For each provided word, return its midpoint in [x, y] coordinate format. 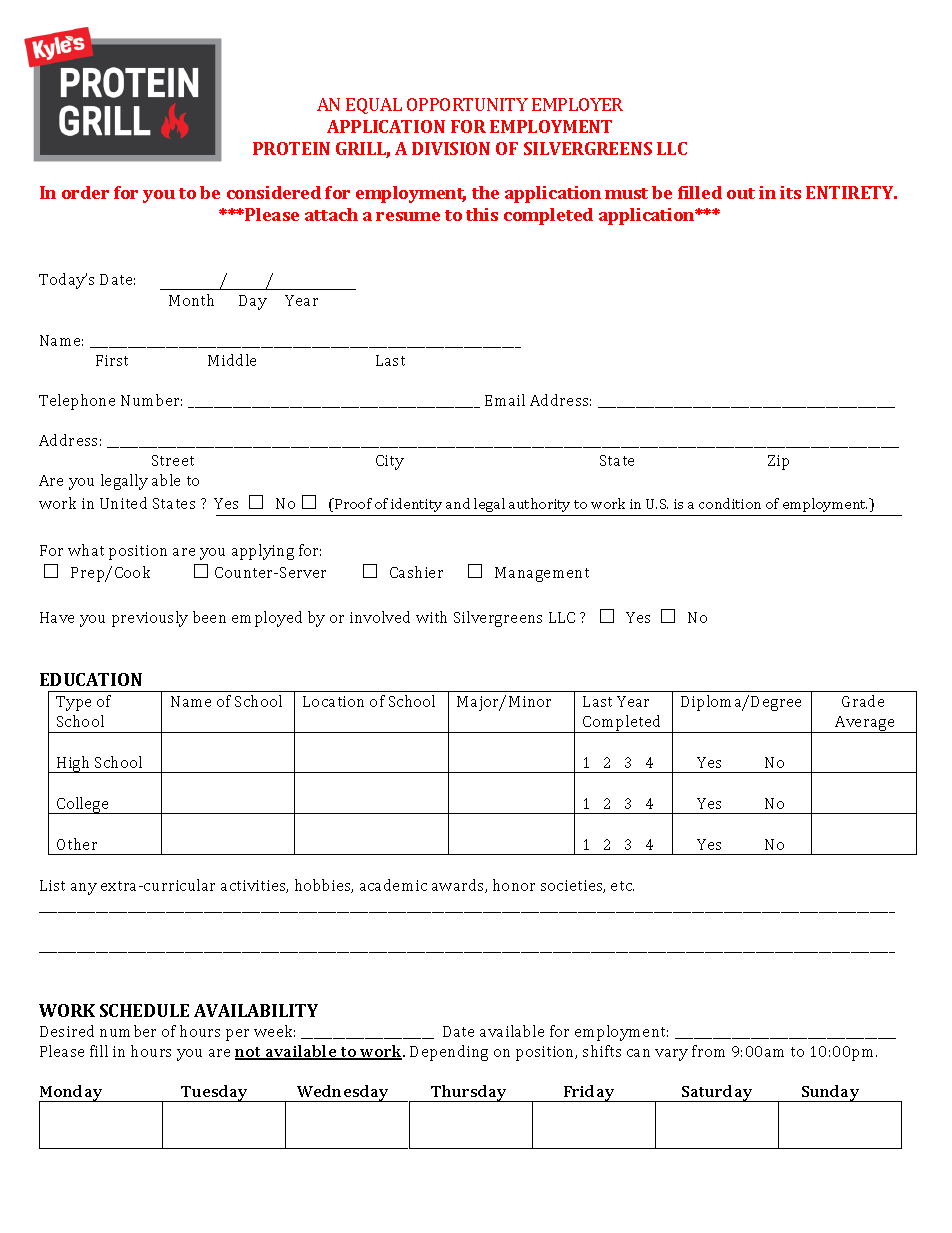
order [85, 192]
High [74, 764]
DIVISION [451, 148]
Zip [778, 462]
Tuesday [215, 1093]
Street [173, 460]
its [790, 192]
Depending [449, 1053]
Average [865, 724]
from [708, 1051]
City [390, 462]
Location [333, 701]
